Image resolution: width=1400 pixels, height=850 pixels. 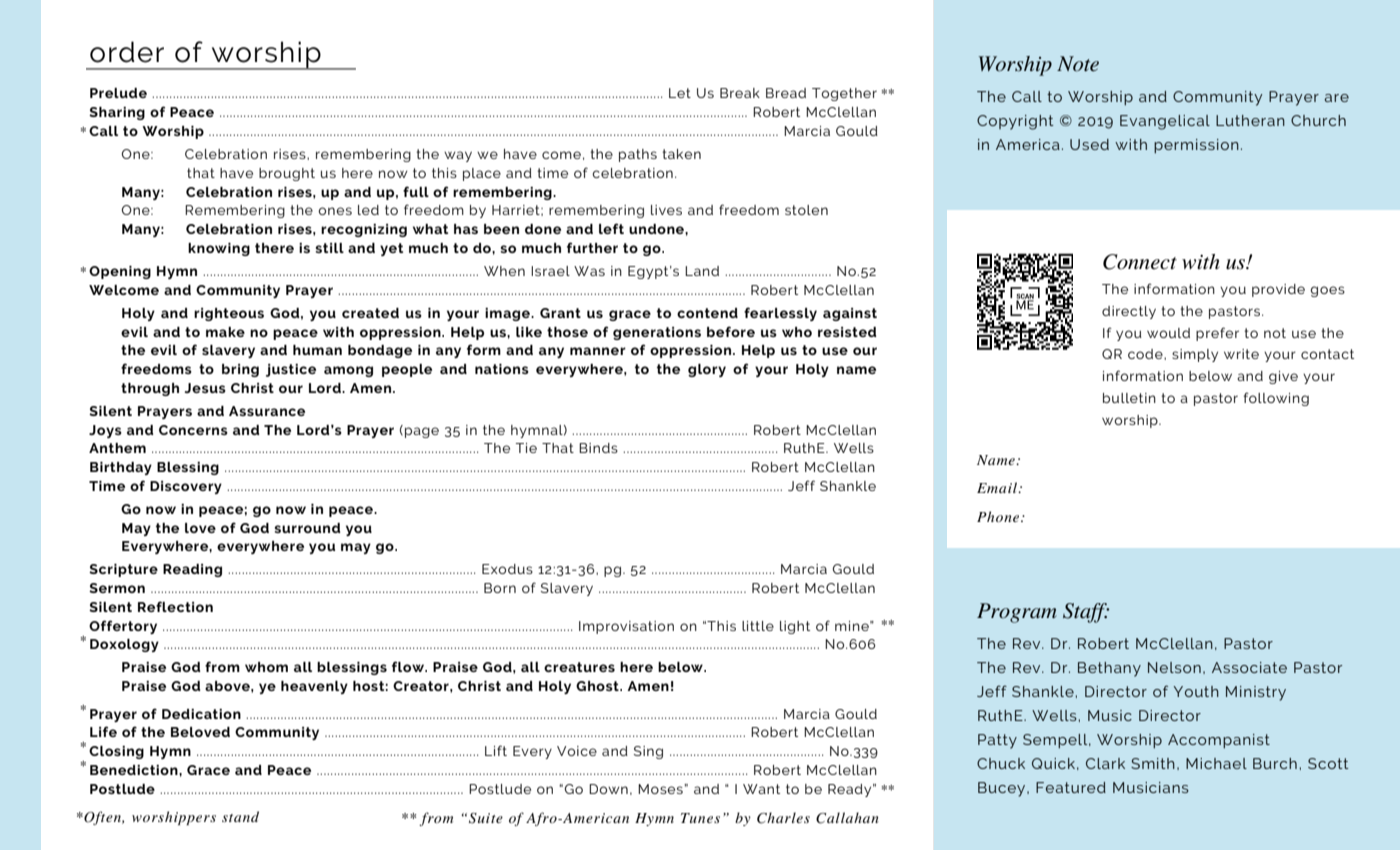 What do you see at coordinates (507, 569) in the image?
I see `Exodus` at bounding box center [507, 569].
